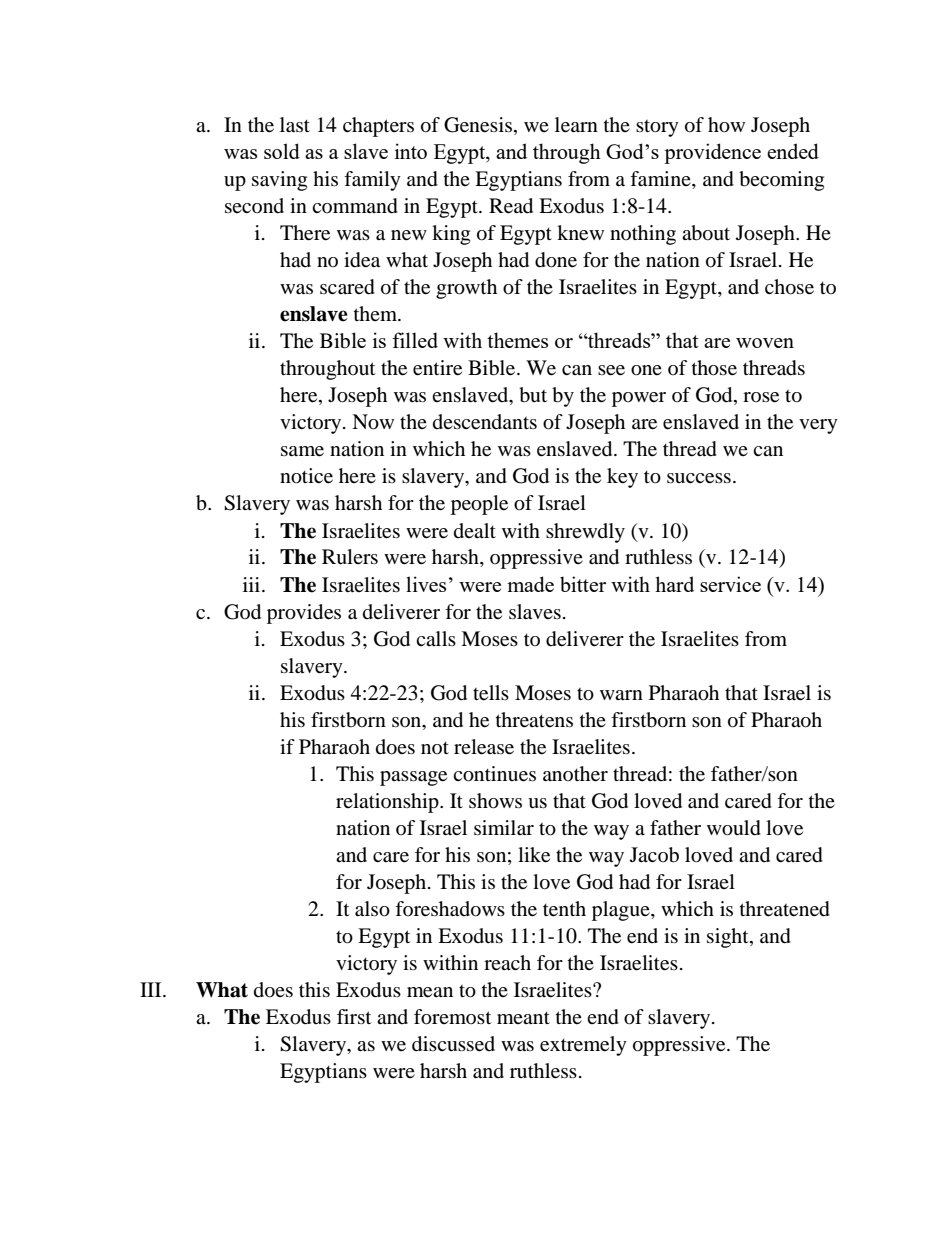  What do you see at coordinates (304, 614) in the screenshot?
I see `provides` at bounding box center [304, 614].
